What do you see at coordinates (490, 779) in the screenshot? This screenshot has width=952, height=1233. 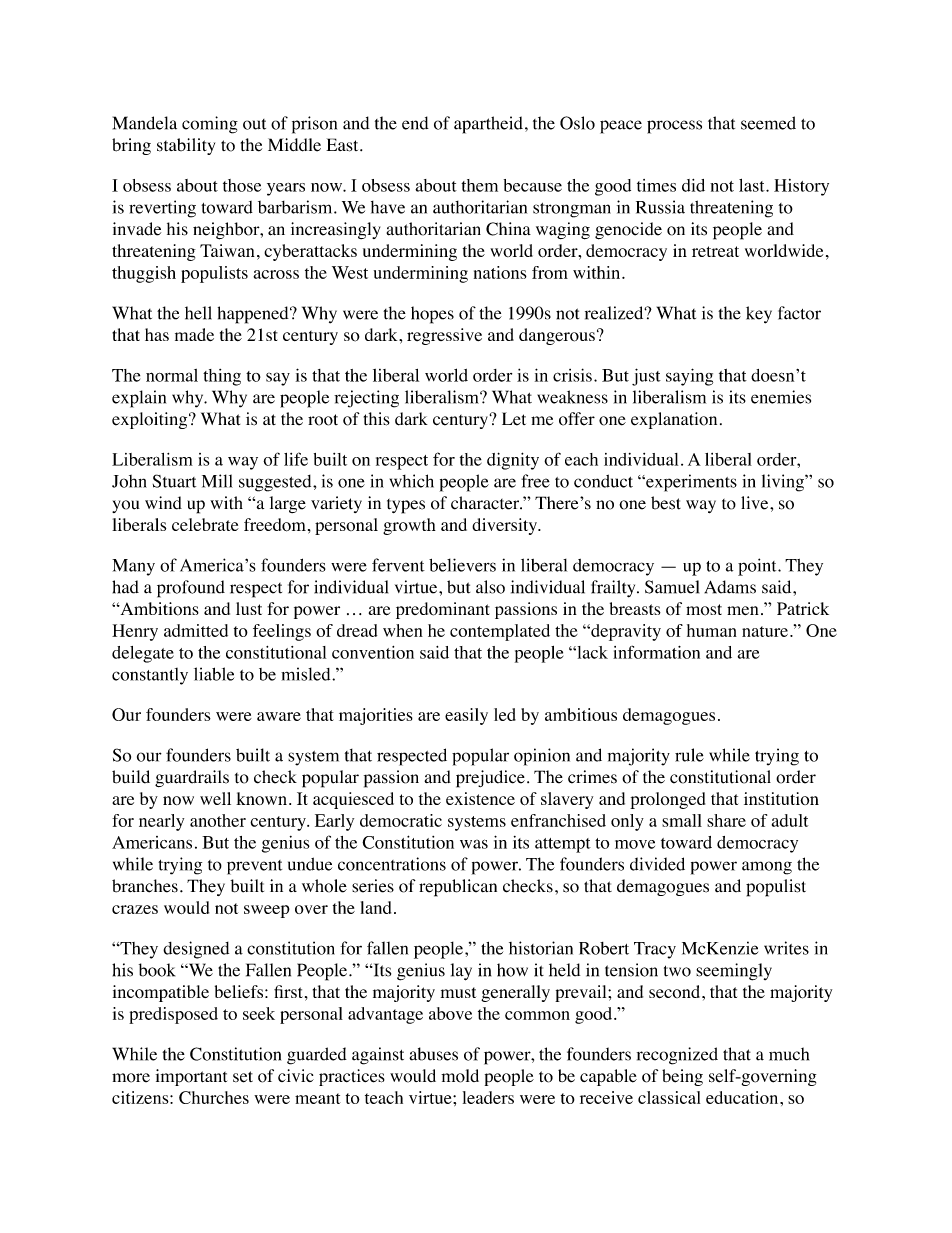 I see `prejudice` at bounding box center [490, 779].
